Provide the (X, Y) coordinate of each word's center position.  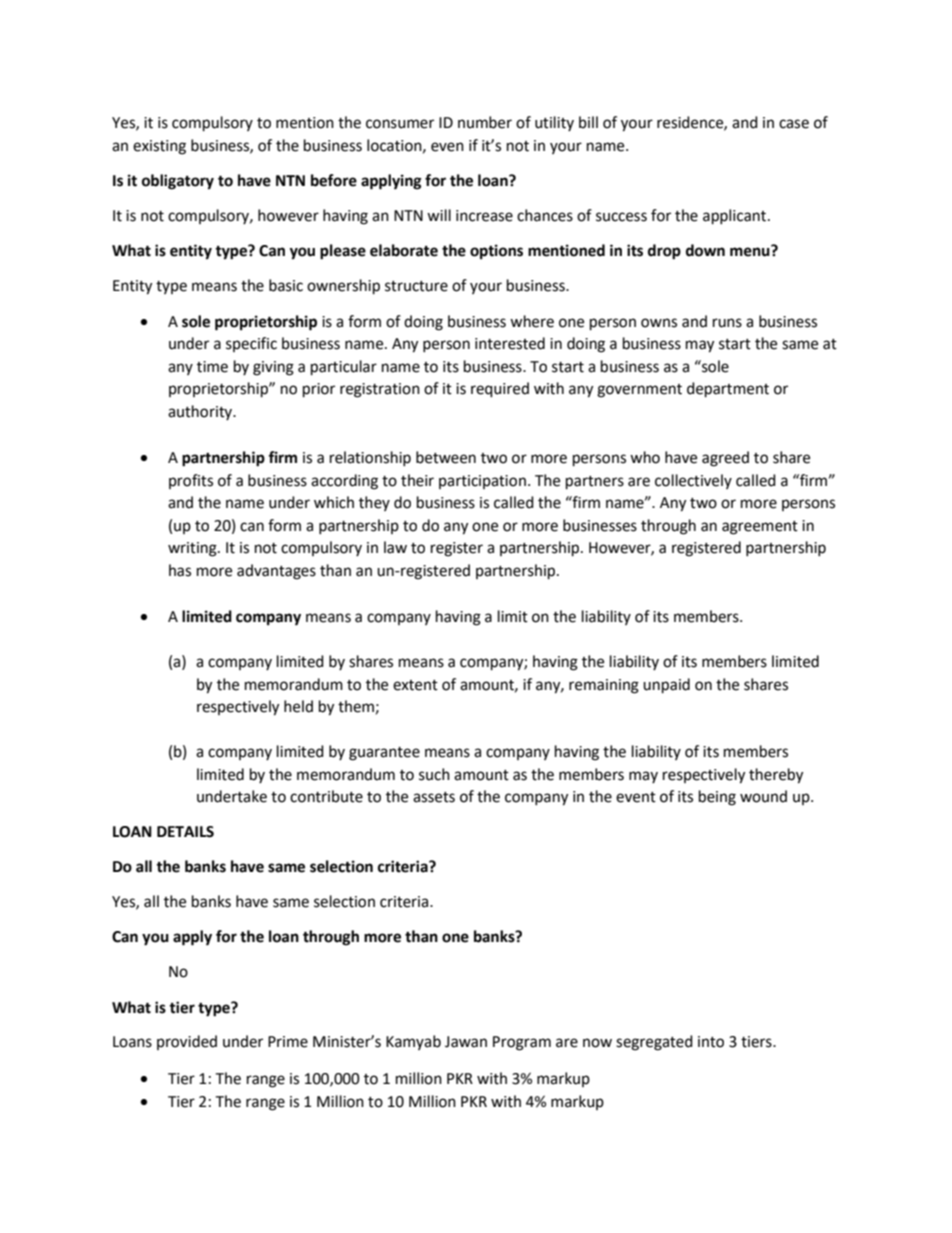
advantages (276, 572)
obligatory (178, 182)
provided (187, 1042)
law (395, 547)
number (485, 122)
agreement (760, 528)
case (794, 124)
